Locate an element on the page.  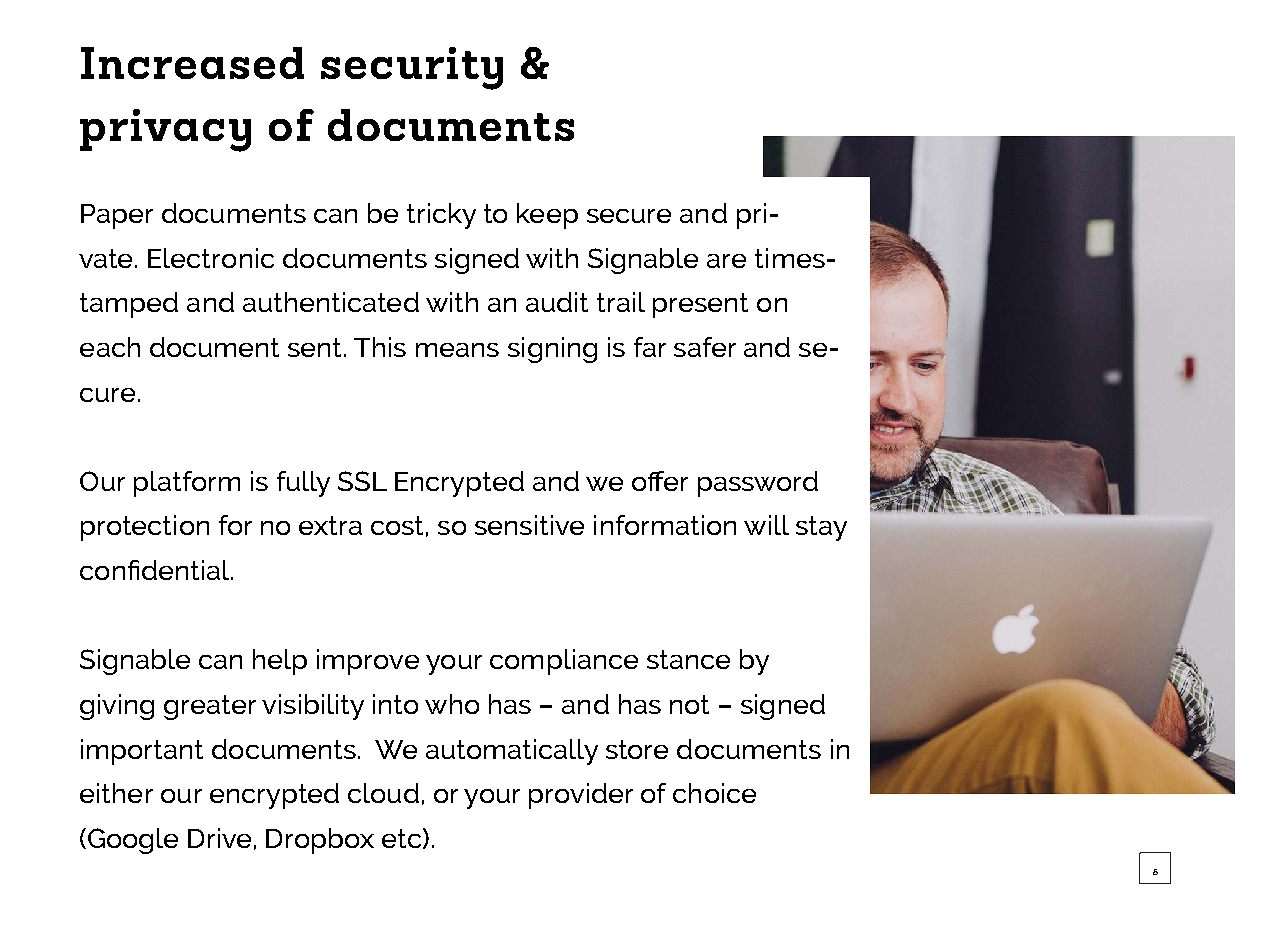
protection is located at coordinates (145, 528).
